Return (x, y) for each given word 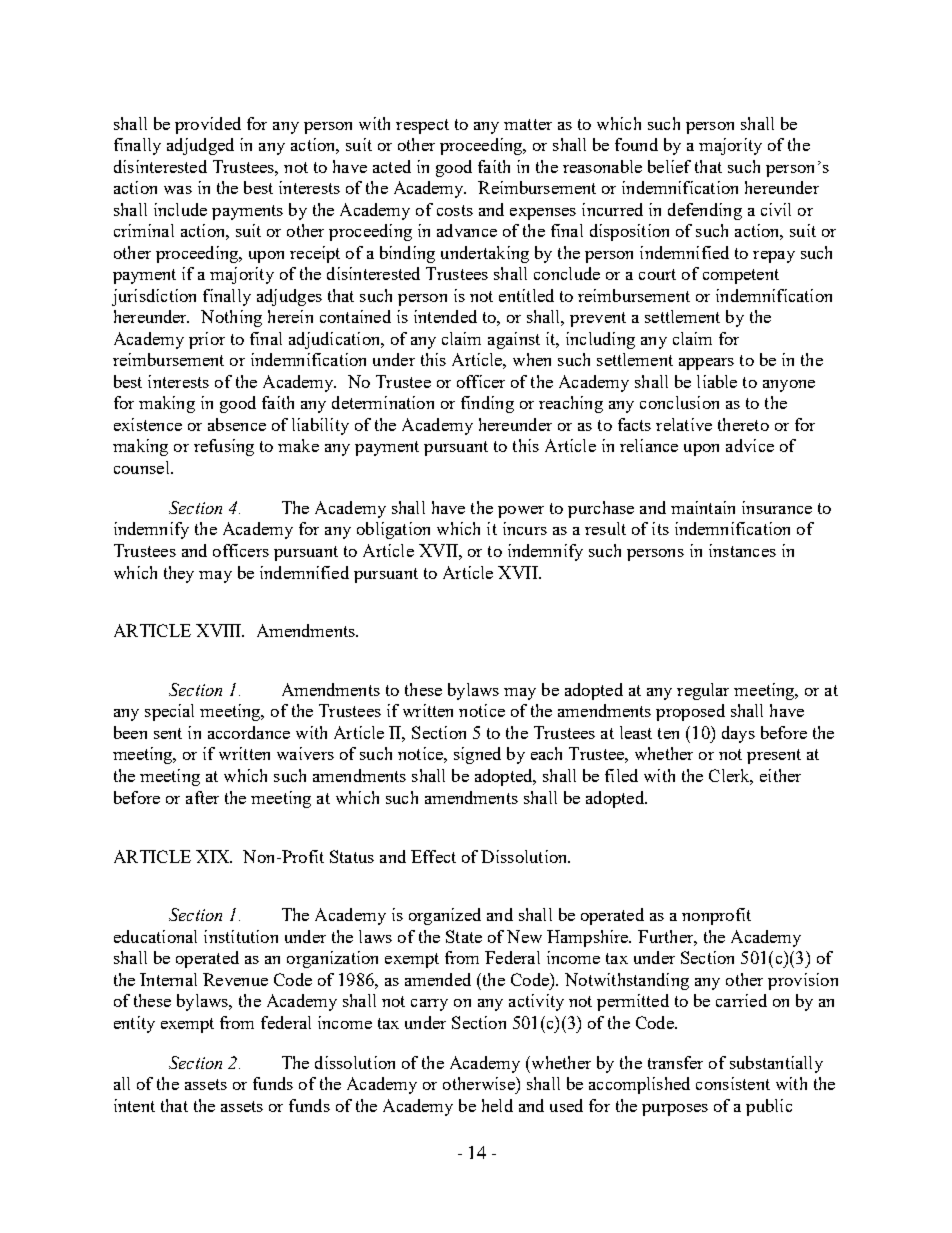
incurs (525, 528)
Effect (433, 856)
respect (422, 126)
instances (742, 550)
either (780, 775)
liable (717, 381)
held (497, 1105)
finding (487, 404)
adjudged (200, 146)
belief (669, 166)
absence (237, 424)
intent (134, 1105)
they (179, 574)
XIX (214, 856)
